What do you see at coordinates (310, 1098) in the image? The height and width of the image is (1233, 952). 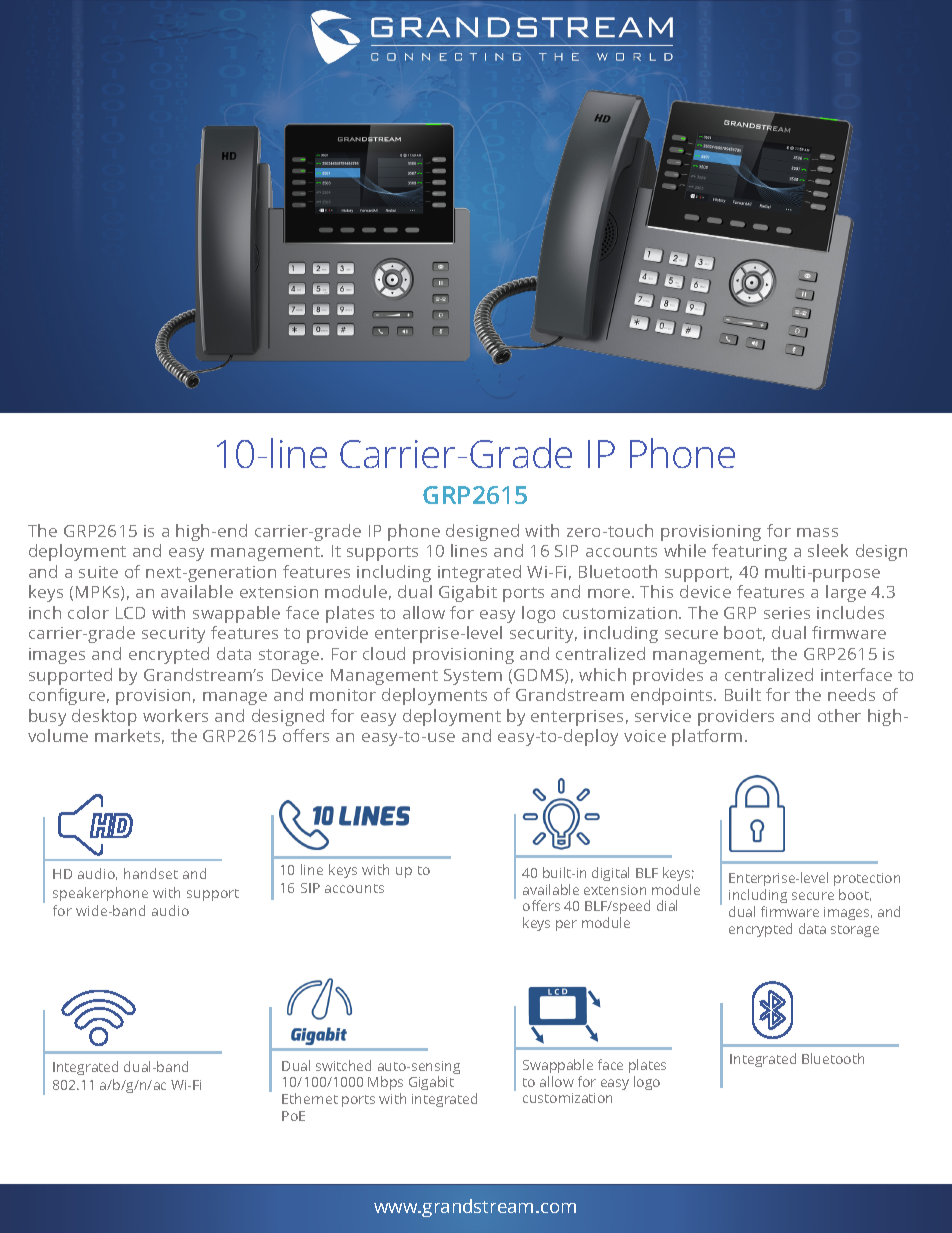 I see `Ethernet` at bounding box center [310, 1098].
